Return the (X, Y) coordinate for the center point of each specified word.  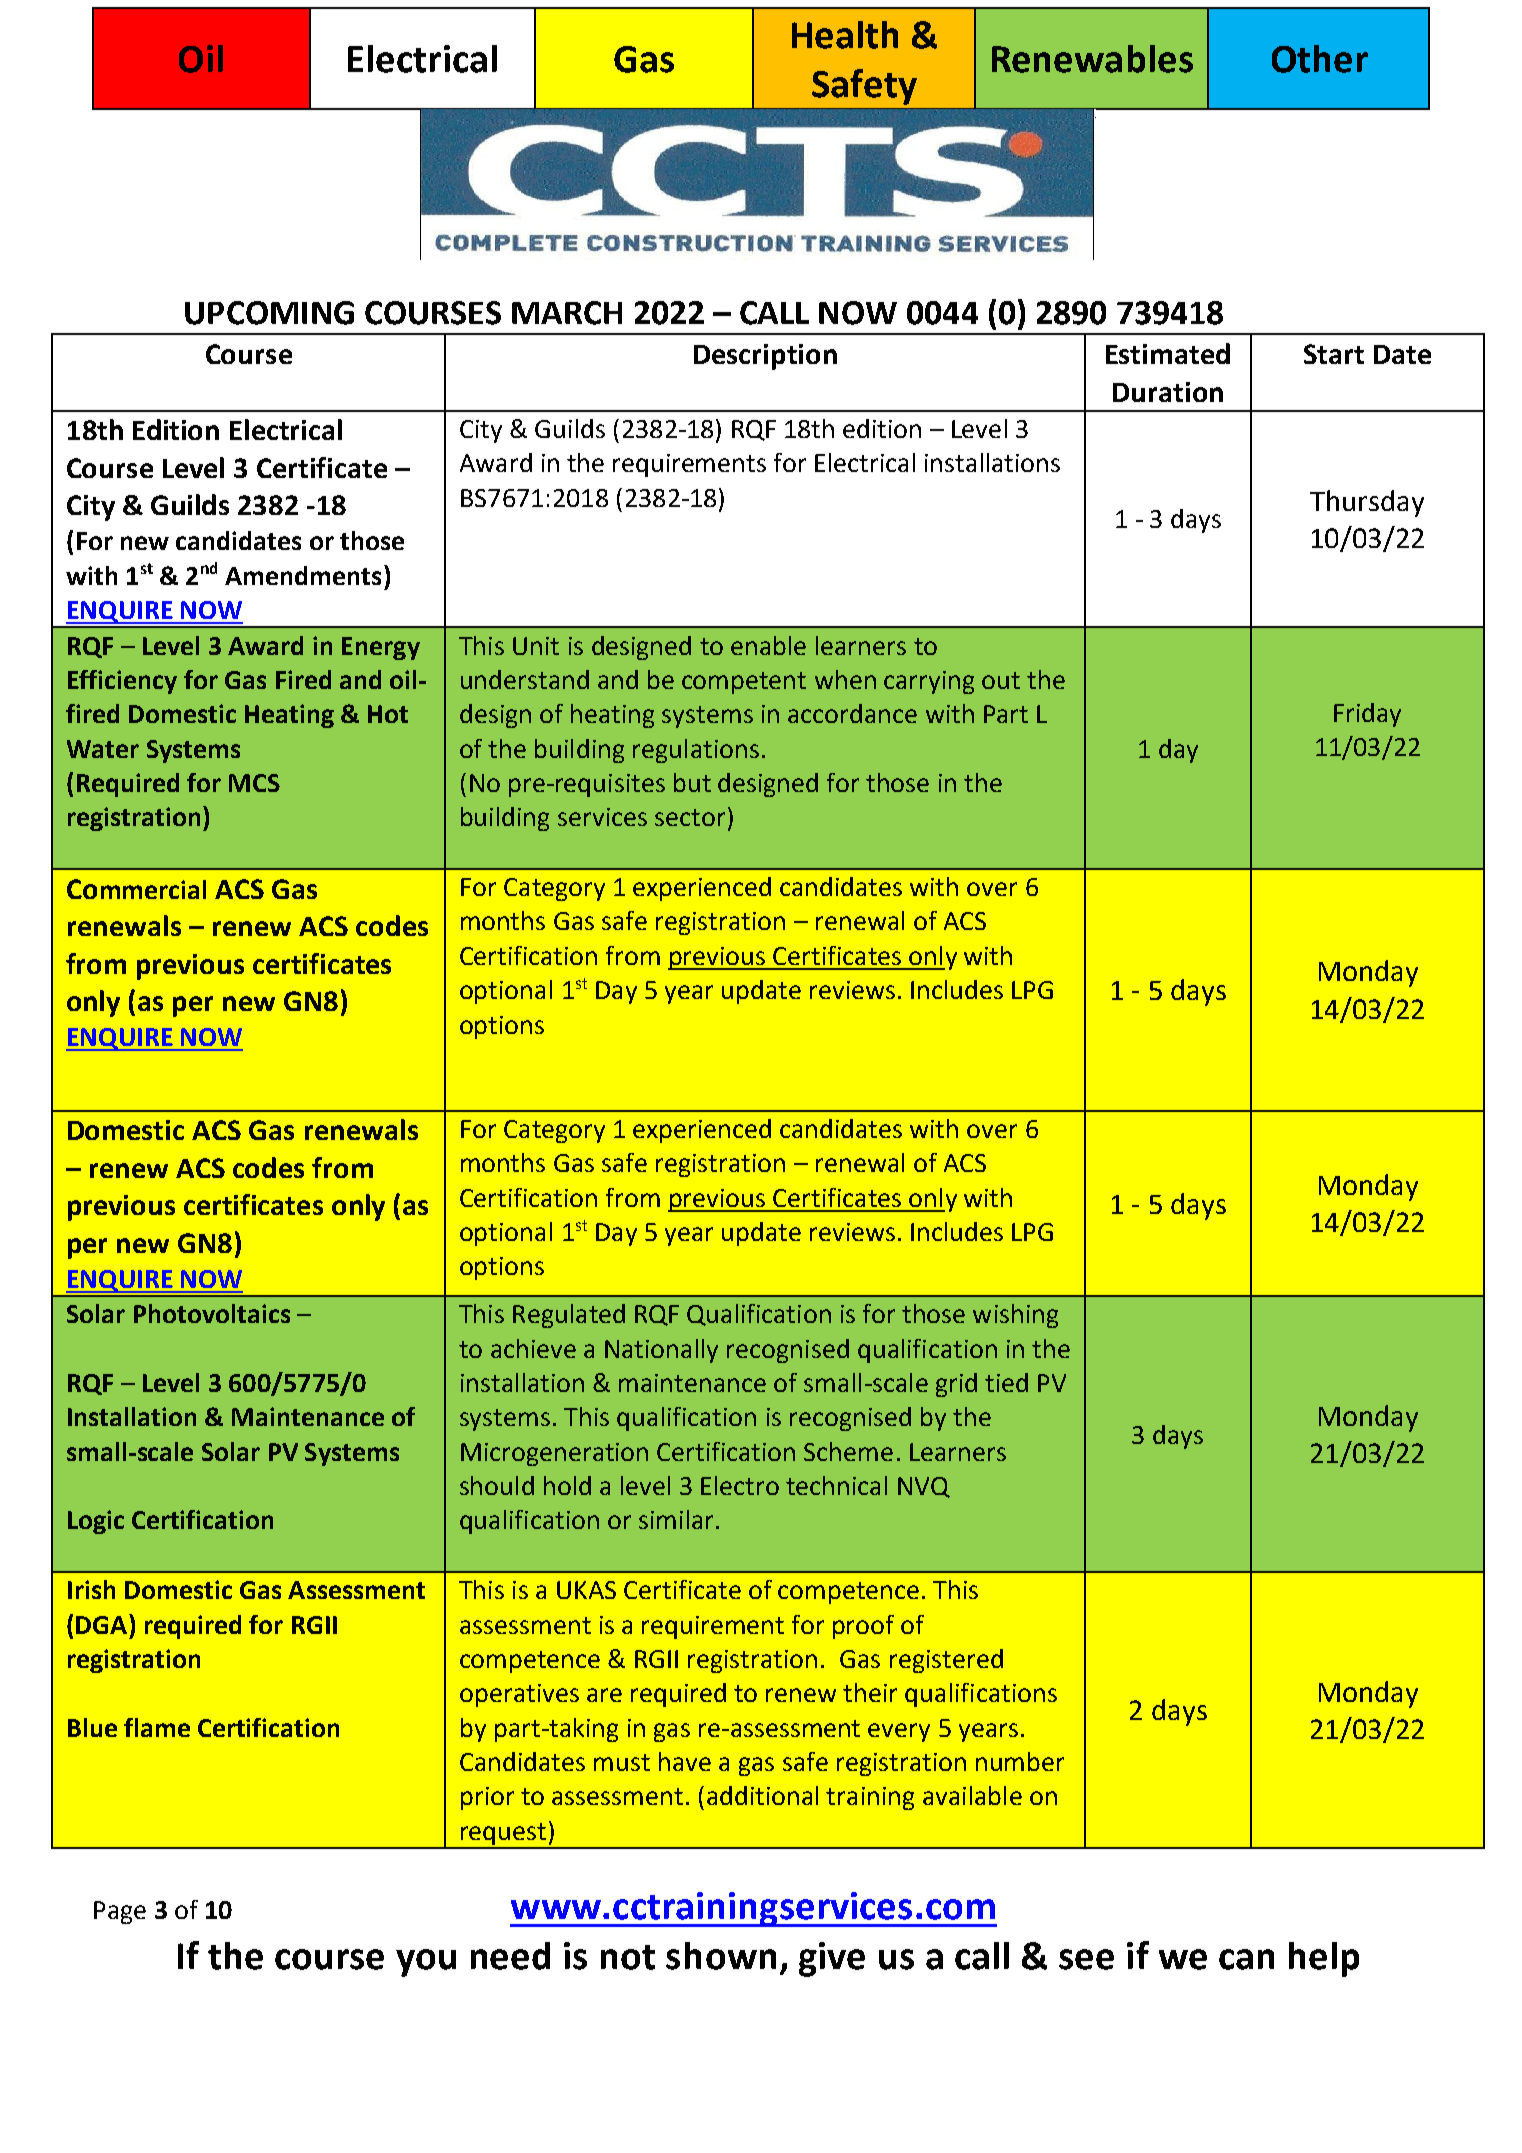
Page (120, 1912)
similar (676, 1519)
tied (1006, 1382)
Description (765, 357)
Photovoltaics (212, 1313)
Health (845, 35)
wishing (1015, 1316)
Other (1320, 59)
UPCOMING (269, 313)
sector (690, 817)
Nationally (661, 1351)
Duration (1168, 392)
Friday (1367, 715)
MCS (254, 783)
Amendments (303, 575)
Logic (96, 1522)
